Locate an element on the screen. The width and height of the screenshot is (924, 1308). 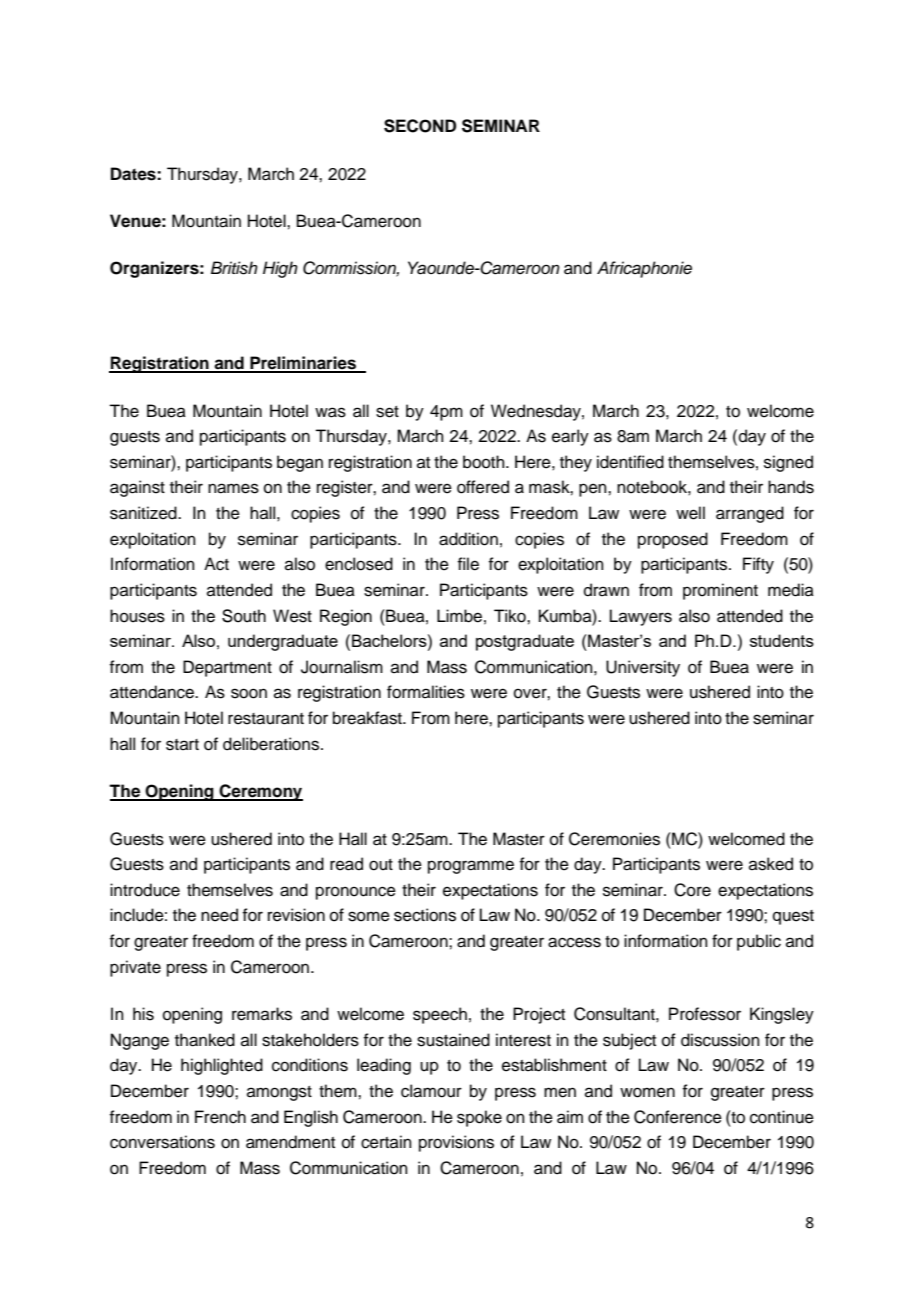
Conference is located at coordinates (678, 1117).
